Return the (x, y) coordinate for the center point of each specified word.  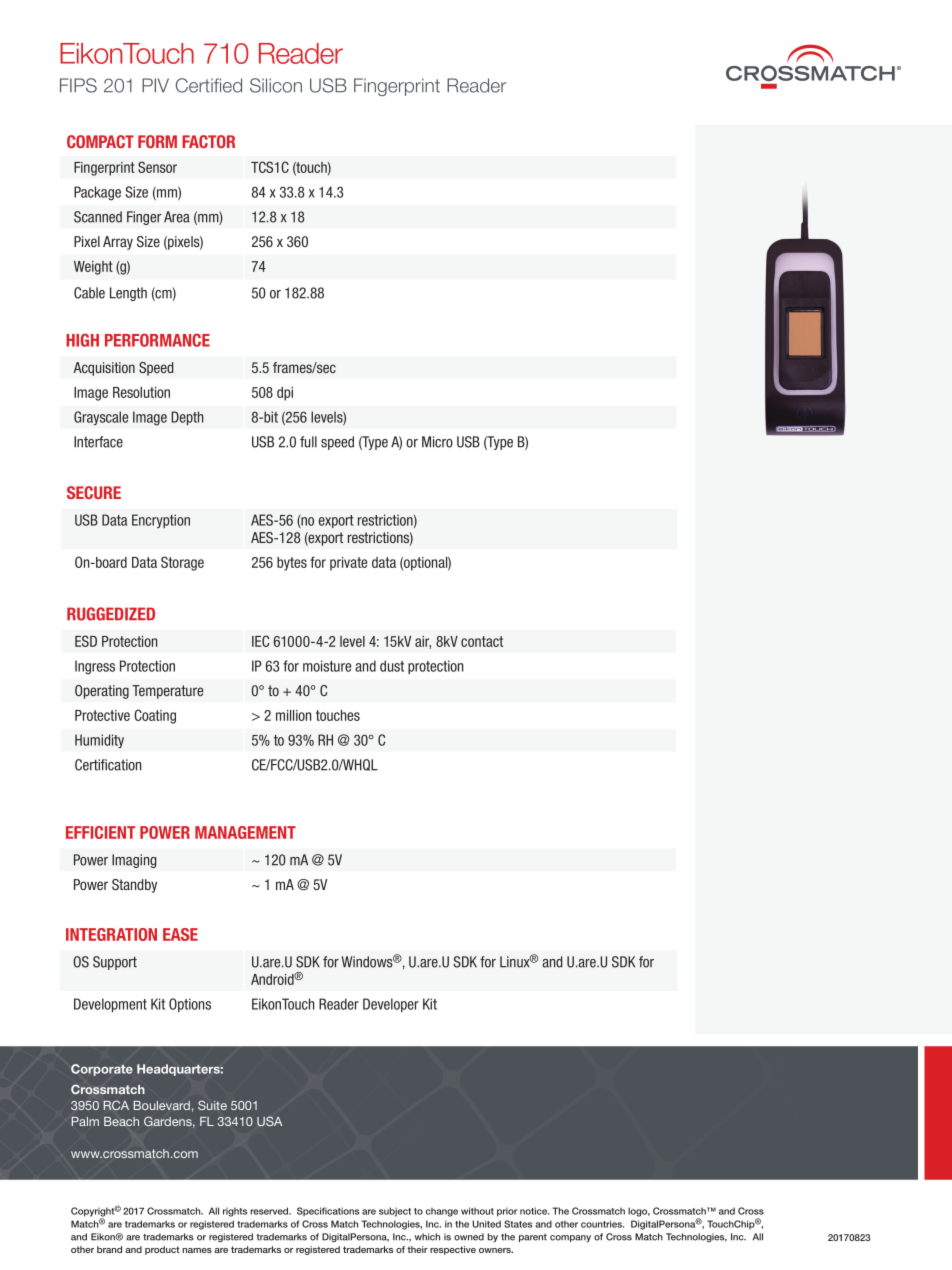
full (308, 442)
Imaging (134, 861)
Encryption (161, 521)
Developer (391, 1005)
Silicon (276, 85)
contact (482, 641)
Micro (437, 442)
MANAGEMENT (245, 832)
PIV (155, 85)
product (162, 1250)
